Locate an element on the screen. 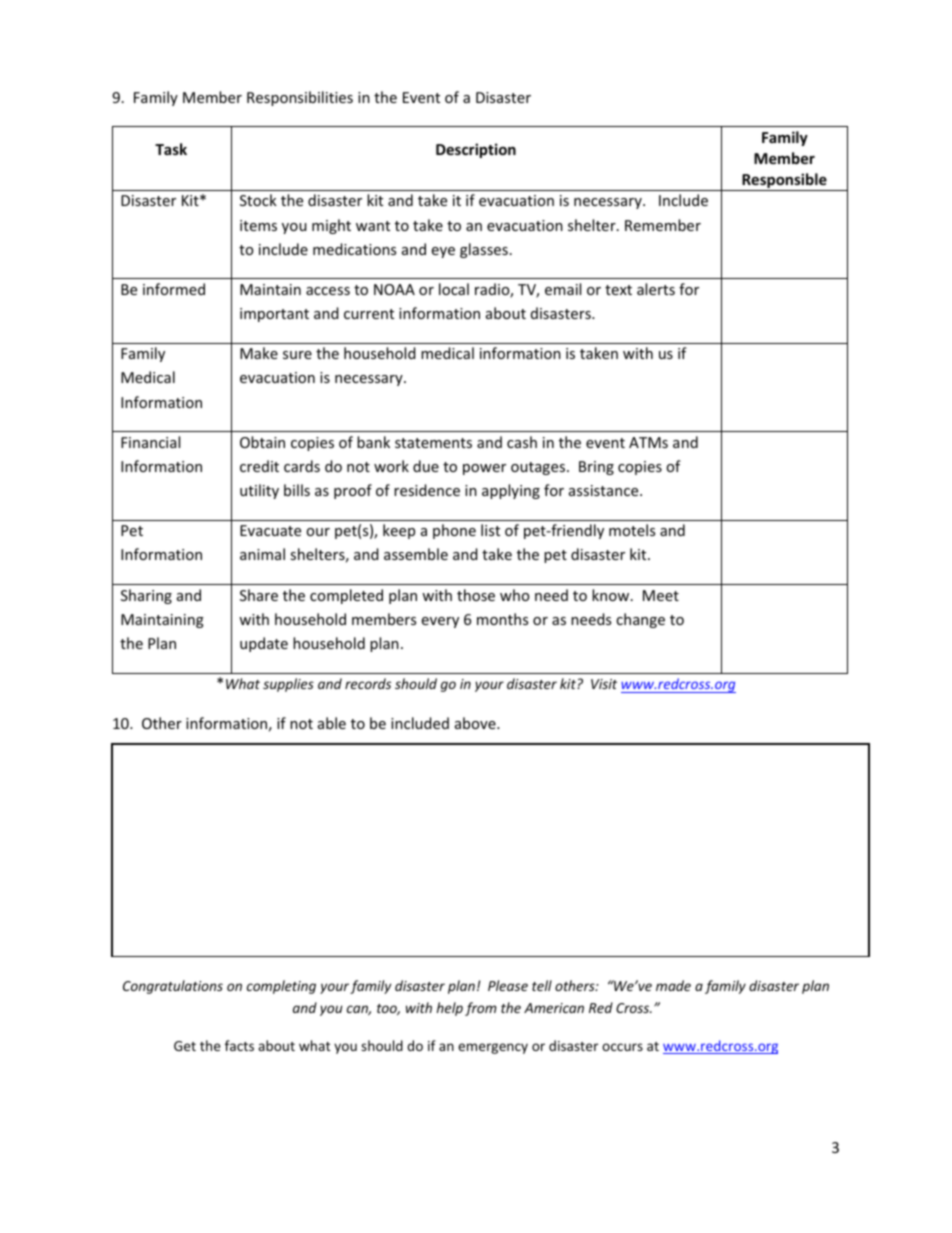  Task is located at coordinates (171, 149).
